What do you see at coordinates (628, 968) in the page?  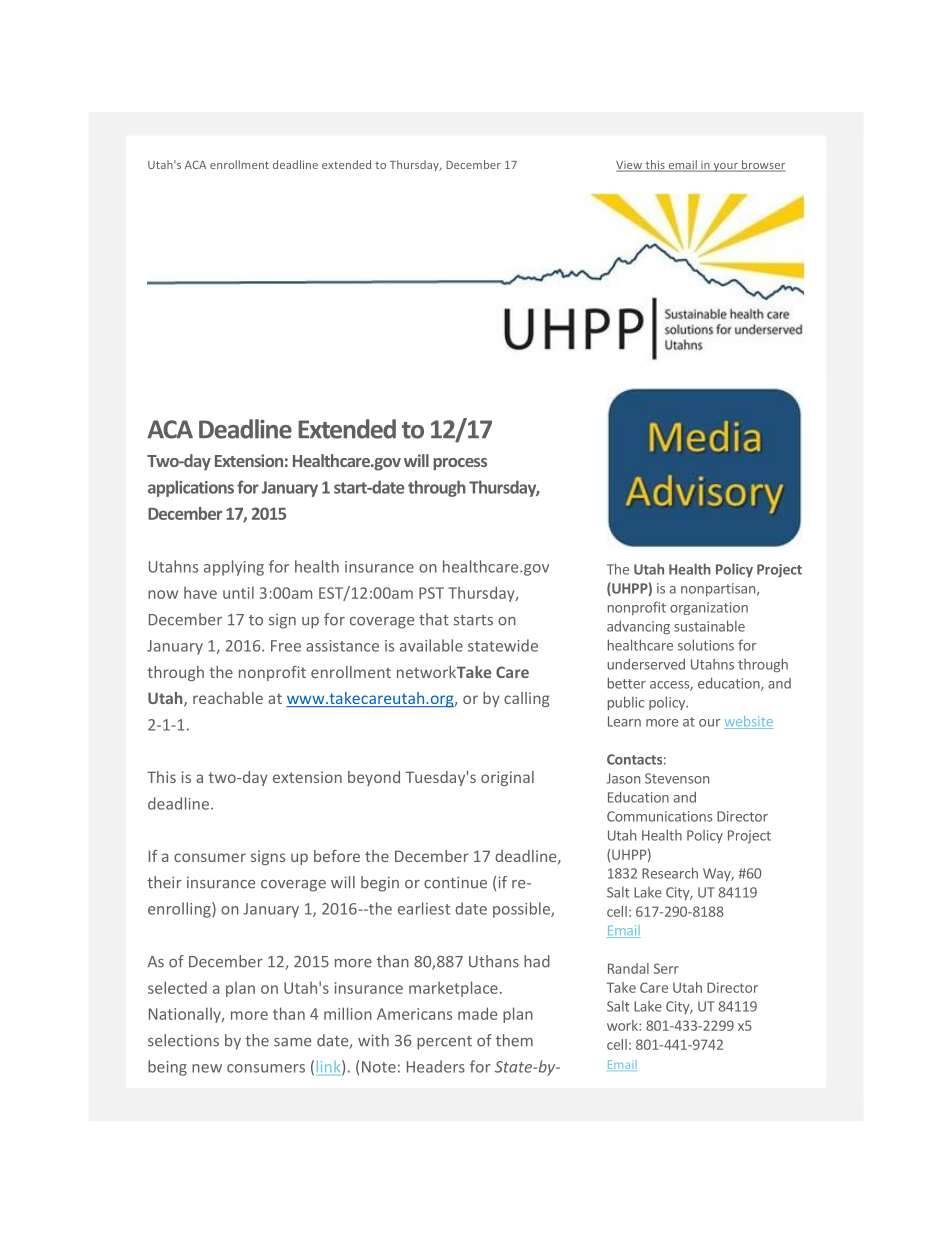 I see `Randal` at bounding box center [628, 968].
